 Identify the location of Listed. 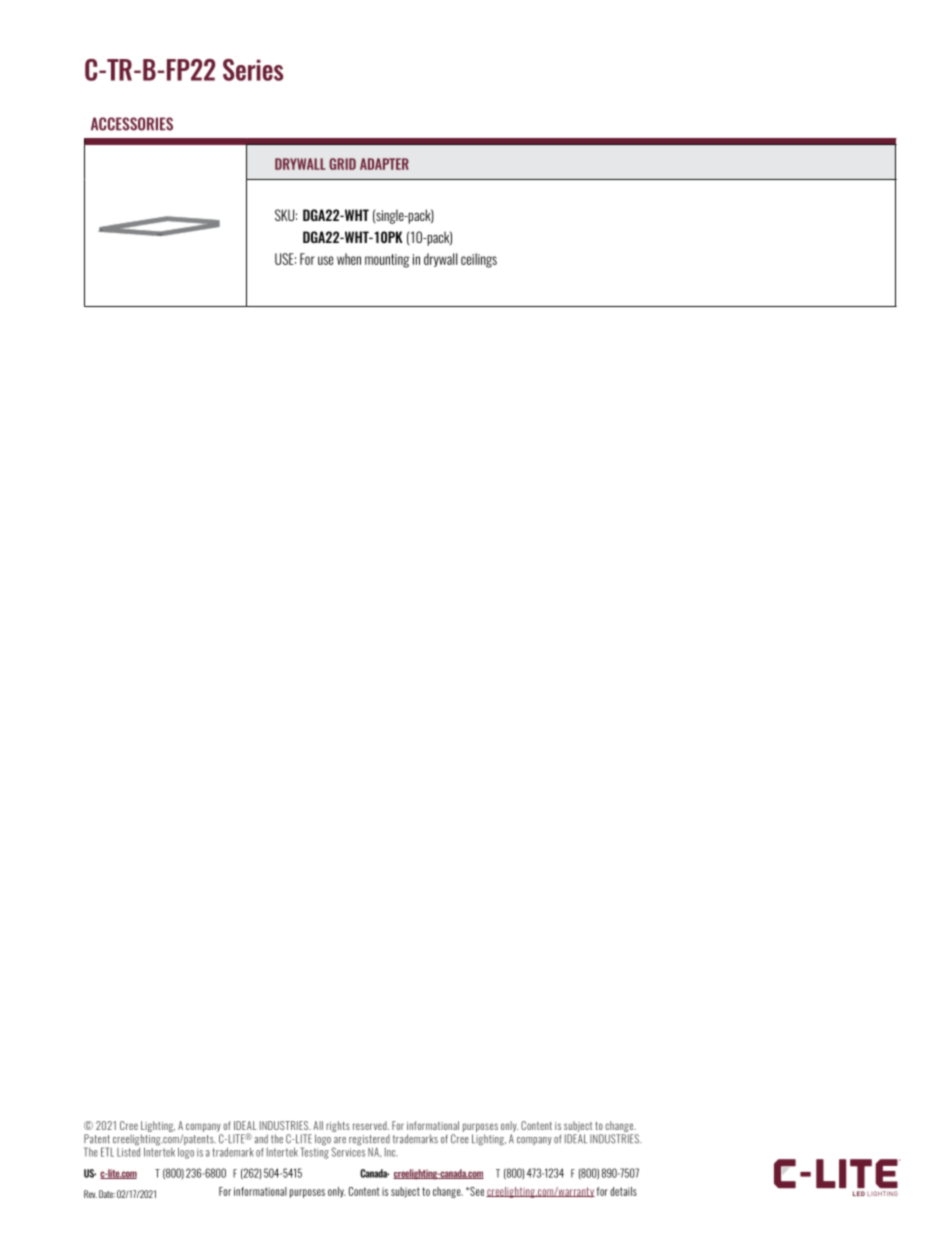
(128, 1151).
